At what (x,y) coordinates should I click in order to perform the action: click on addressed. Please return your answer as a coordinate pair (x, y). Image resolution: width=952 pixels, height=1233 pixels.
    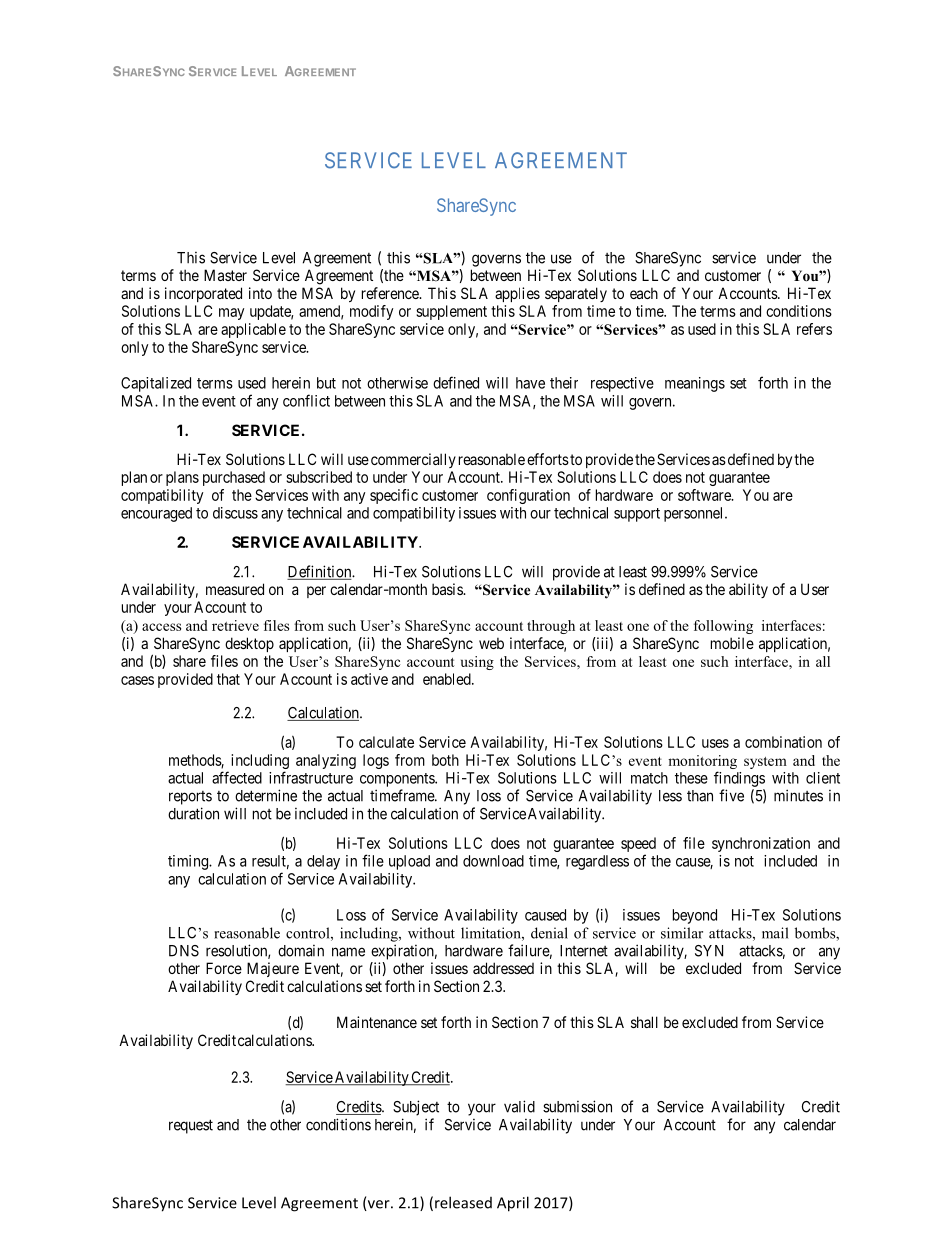
    Looking at the image, I should click on (503, 968).
